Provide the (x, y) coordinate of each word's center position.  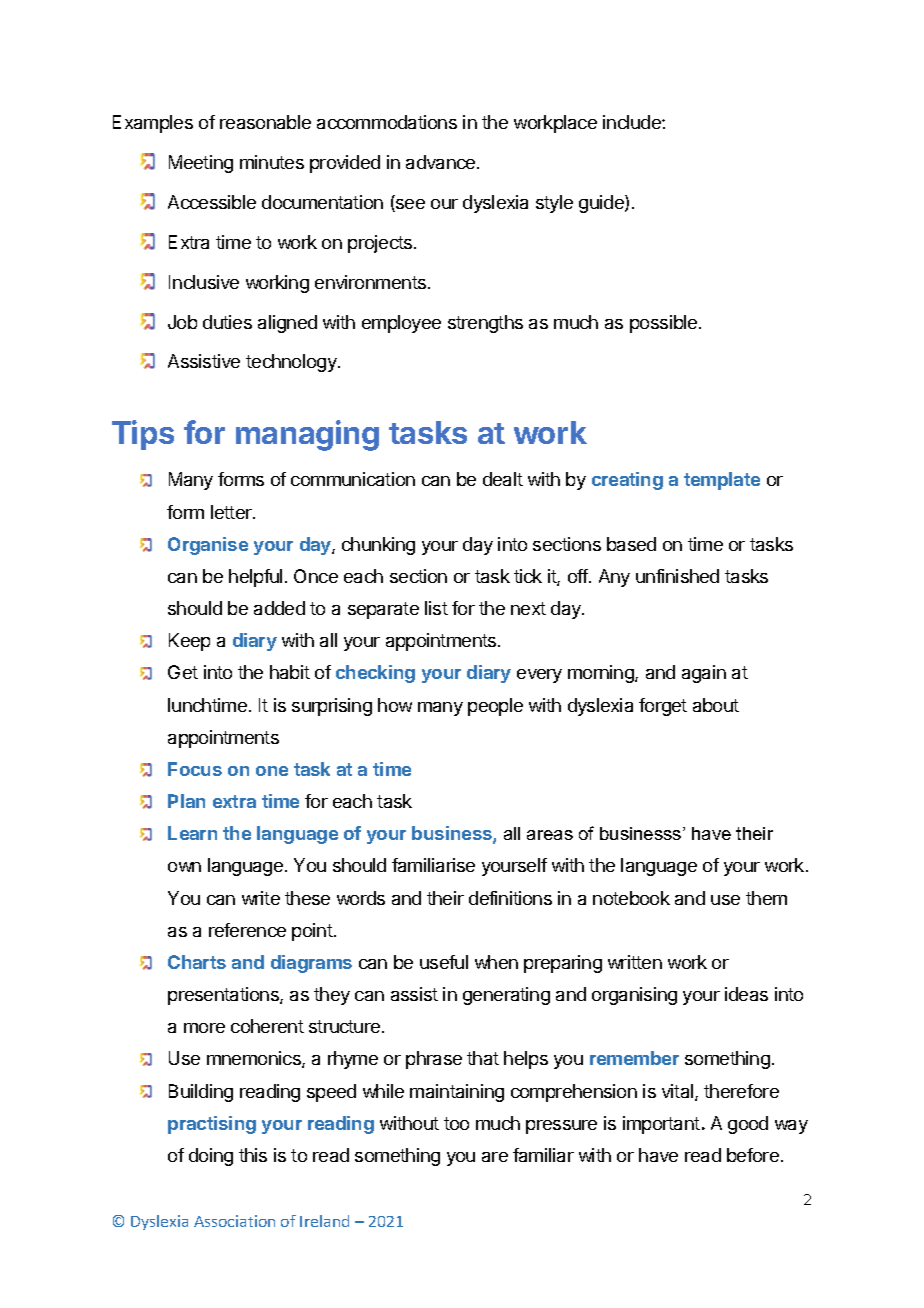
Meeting (201, 164)
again (704, 674)
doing (211, 1157)
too (456, 1123)
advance (442, 162)
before (753, 1155)
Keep (189, 642)
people (495, 707)
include (633, 122)
